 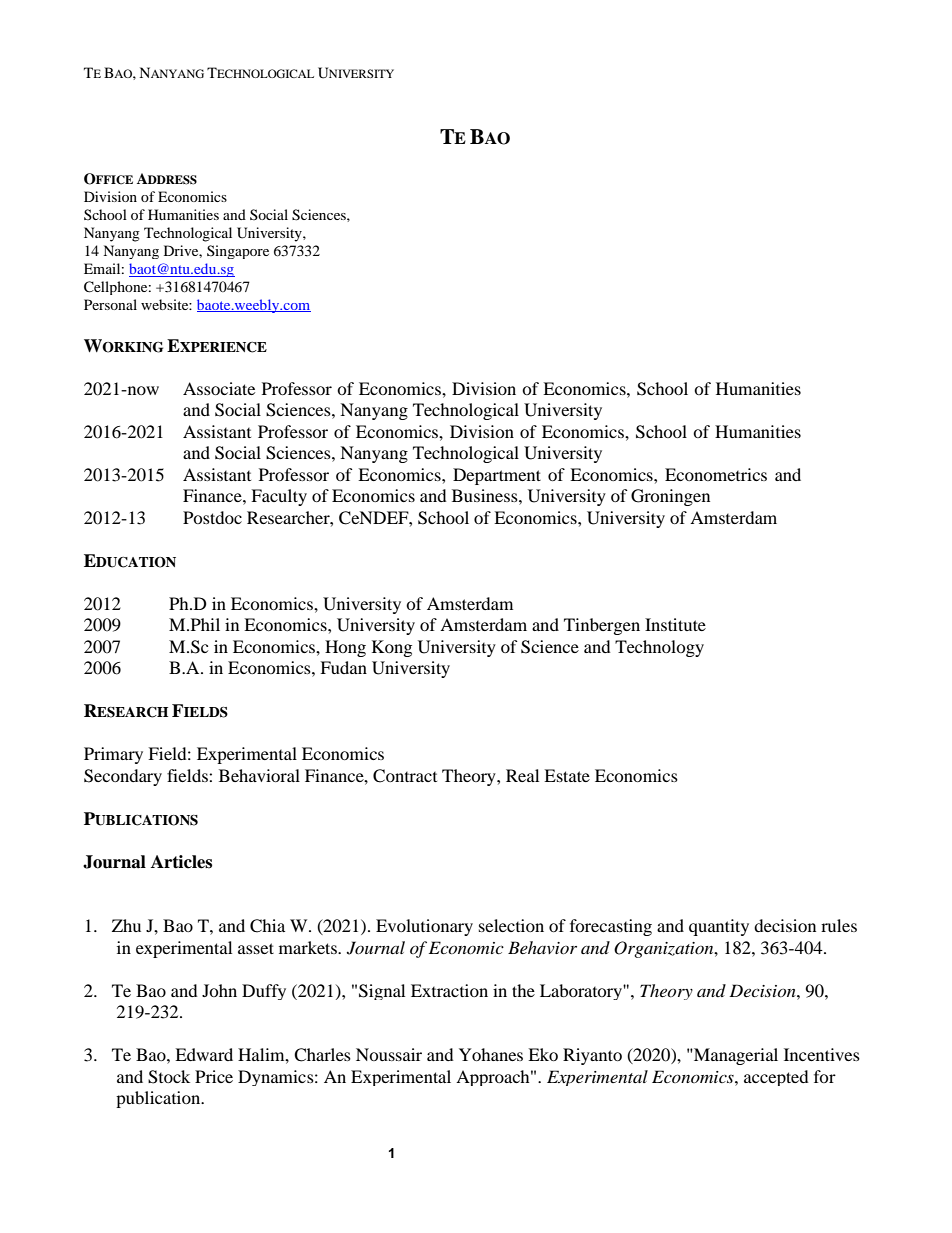 What do you see at coordinates (204, 1054) in the screenshot?
I see `Edward` at bounding box center [204, 1054].
